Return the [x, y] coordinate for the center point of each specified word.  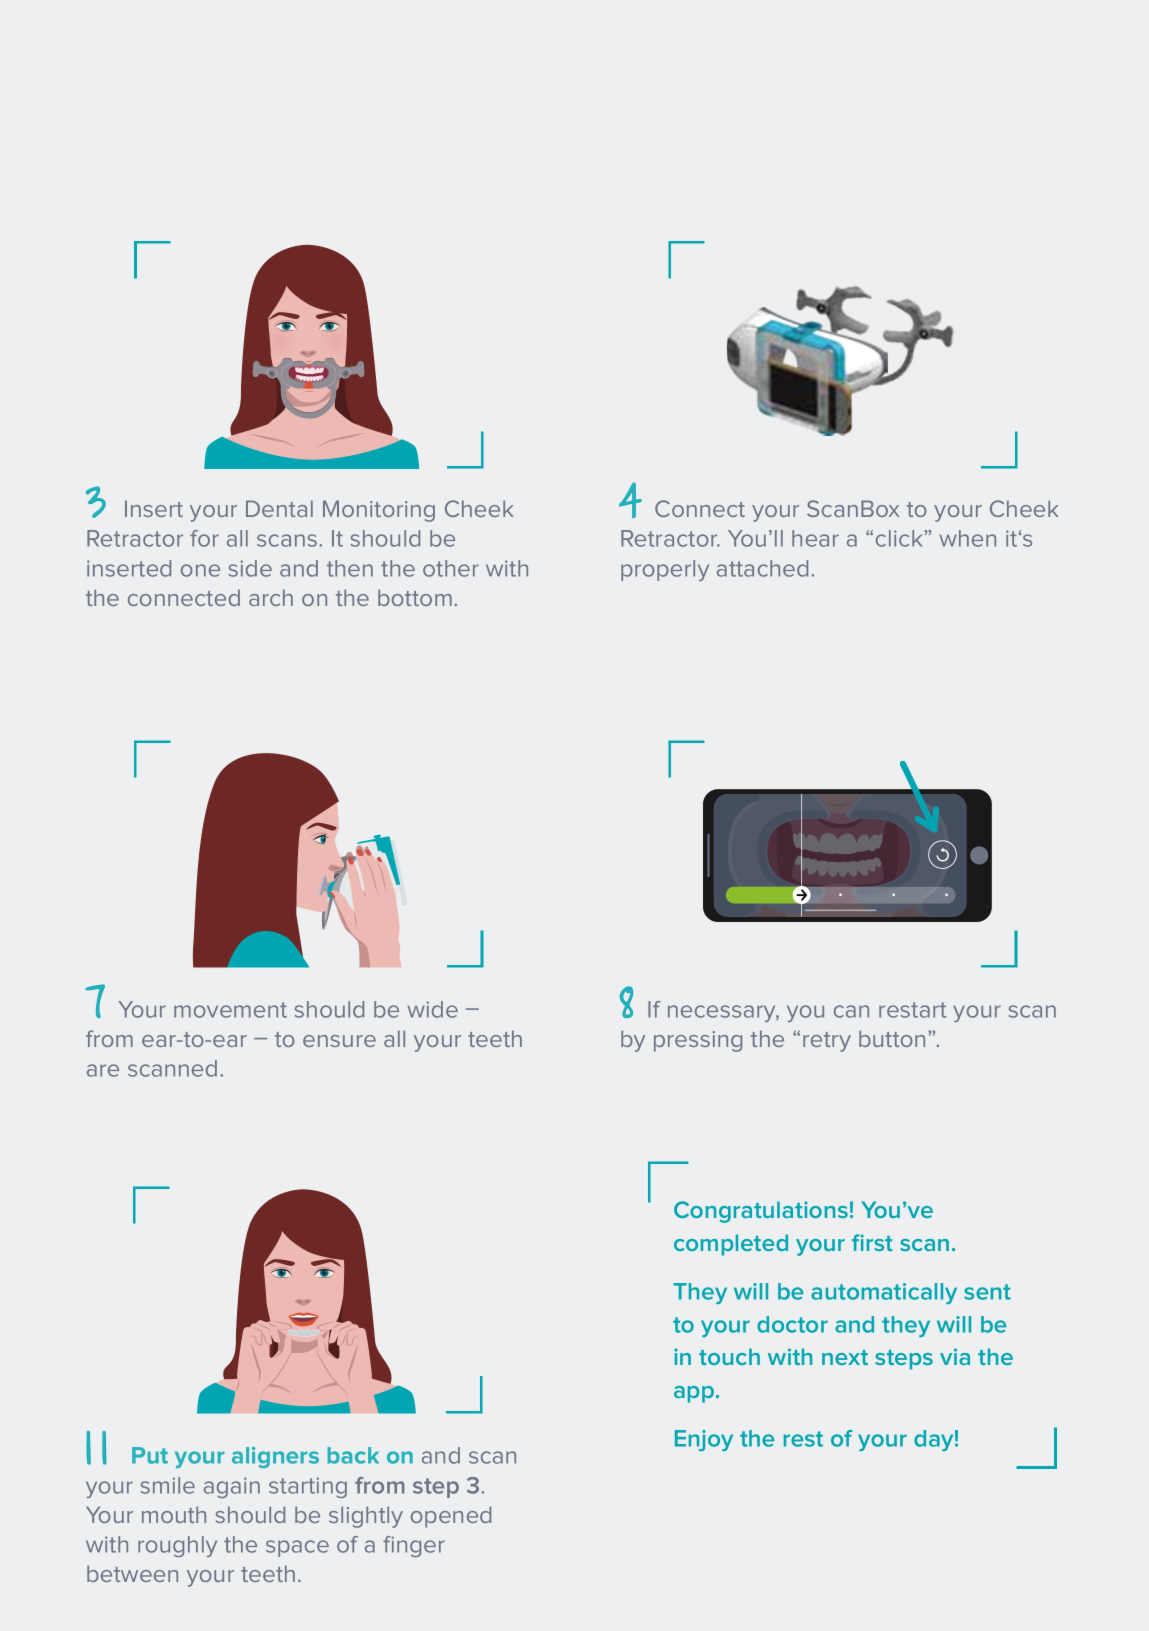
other [451, 568]
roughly [177, 1546]
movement [230, 1010]
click [900, 538]
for [204, 538]
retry [827, 1042]
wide [432, 1009]
